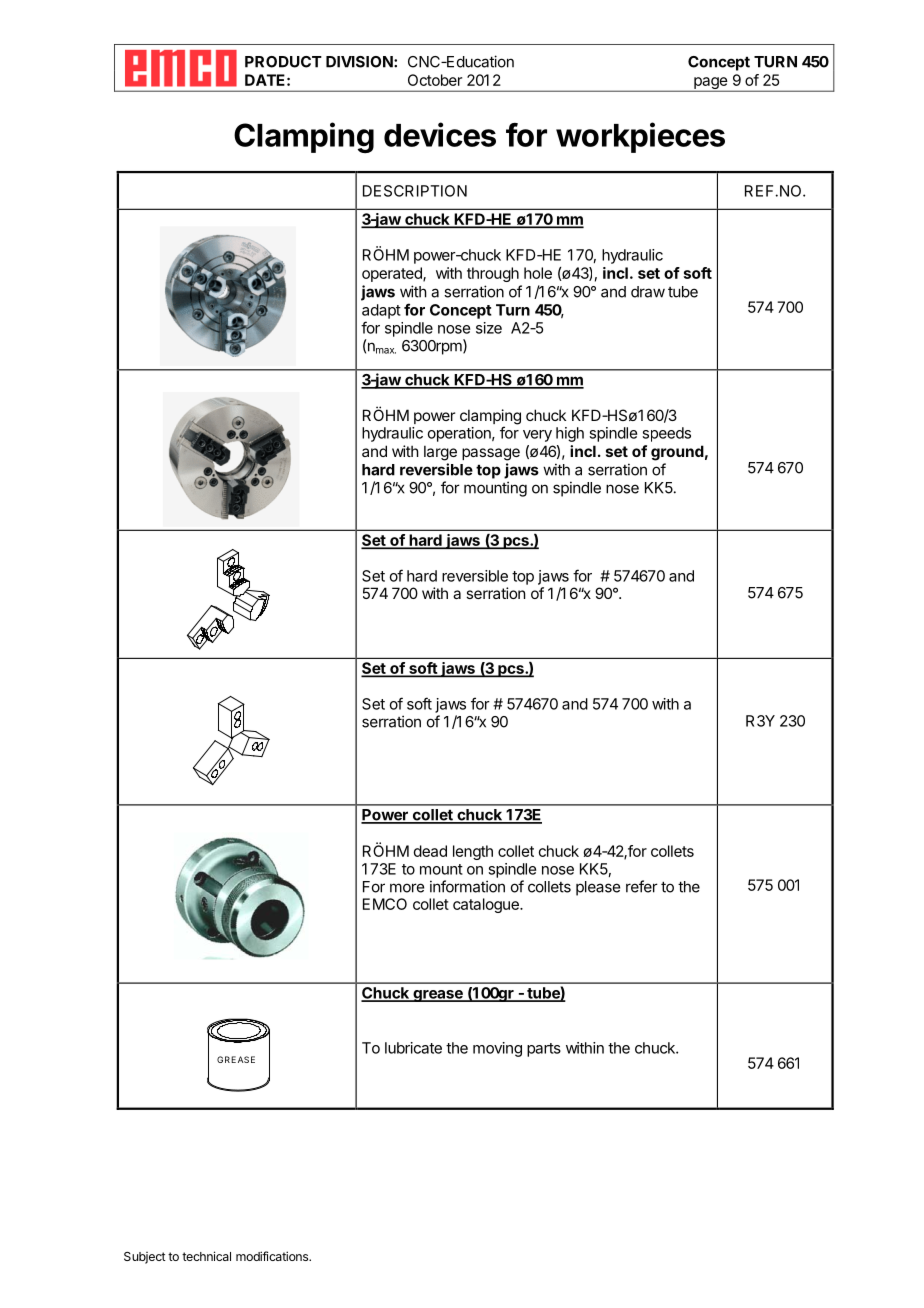  Describe the element at coordinates (206, 1256) in the image. I see `technical` at that location.
